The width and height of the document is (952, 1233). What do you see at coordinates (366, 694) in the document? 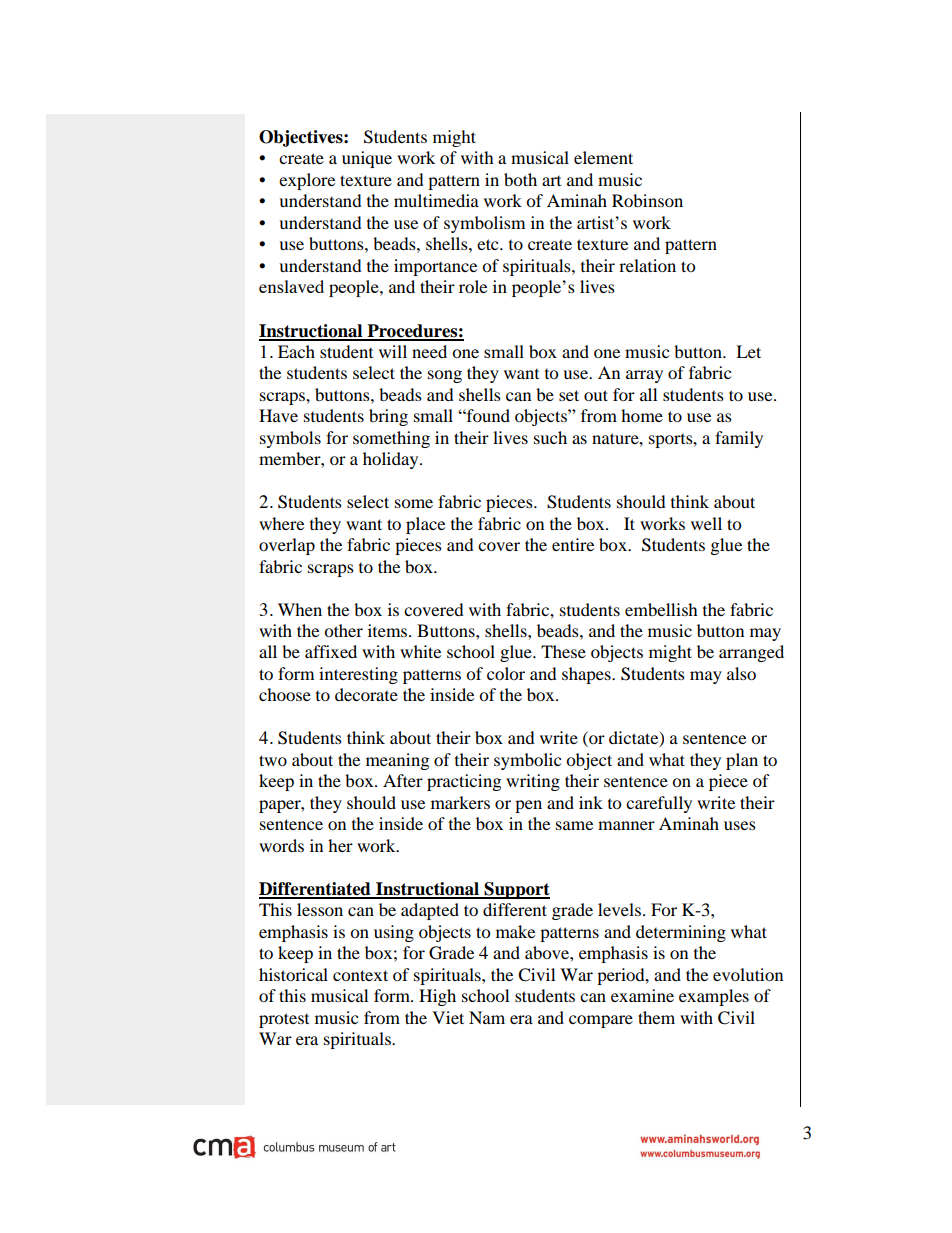
I see `decorate` at bounding box center [366, 694].
